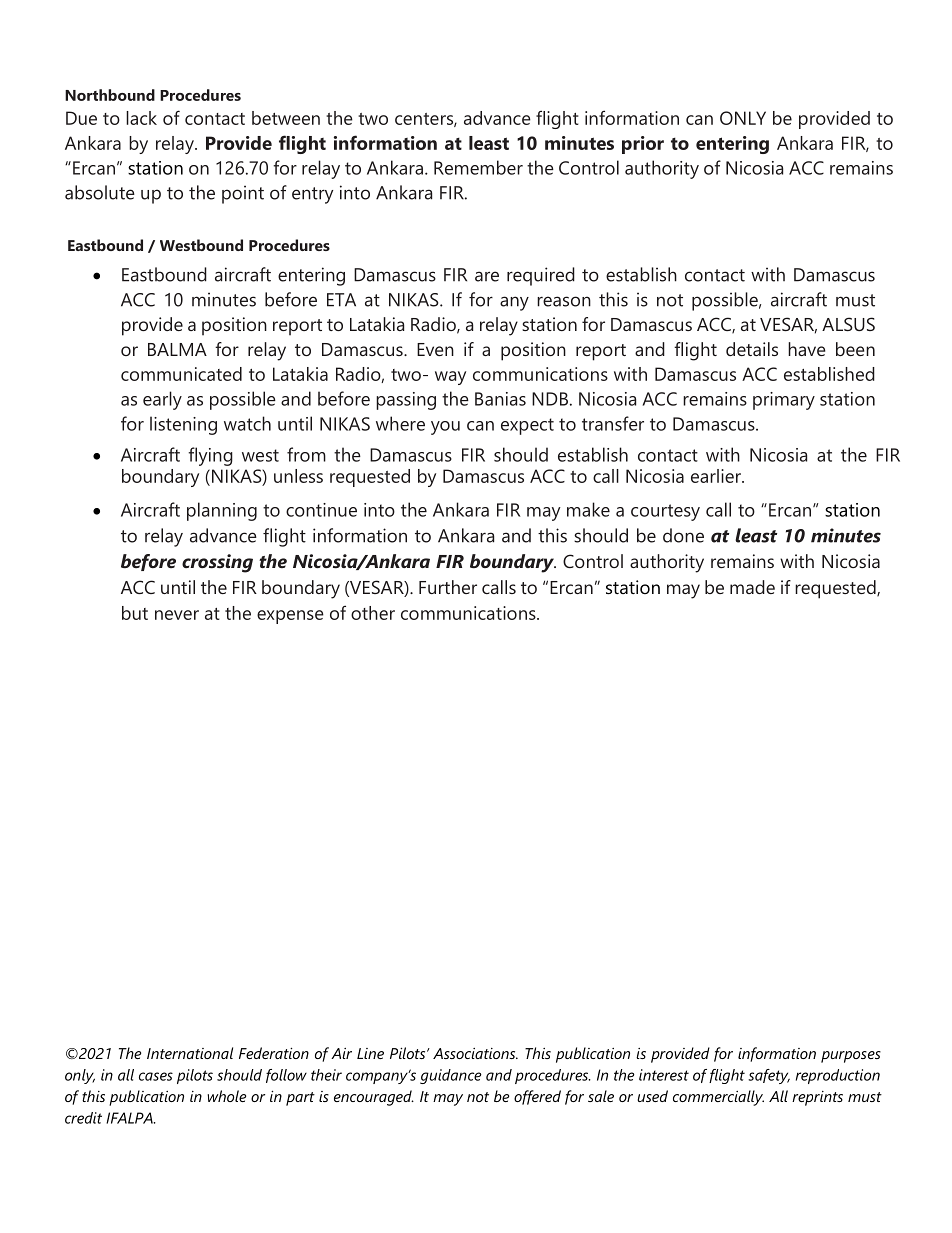 This document has height=1233, width=952. I want to click on prior, so click(643, 145).
